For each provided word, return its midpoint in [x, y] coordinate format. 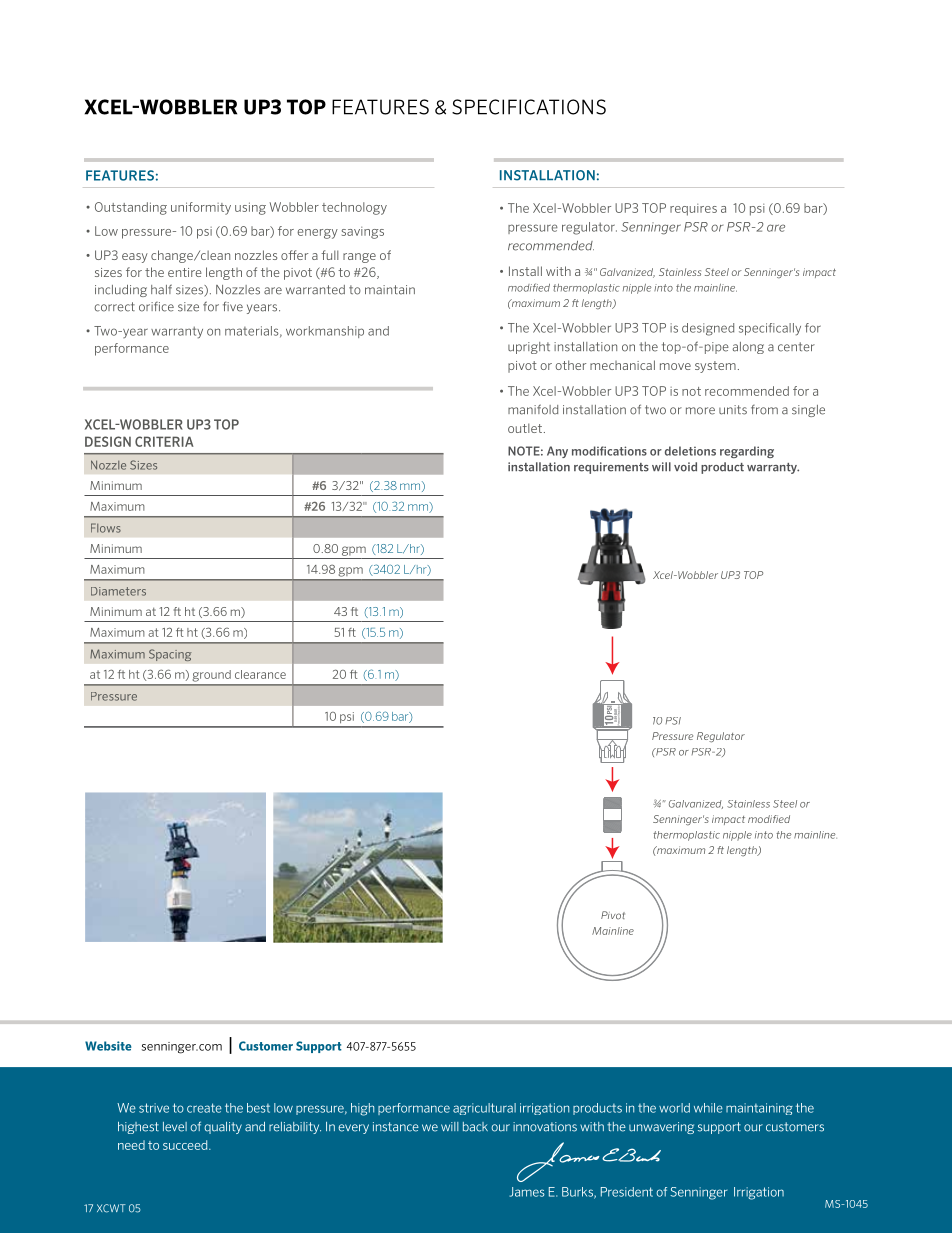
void [685, 467]
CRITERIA [164, 441]
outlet [525, 428]
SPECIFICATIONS [529, 107]
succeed [186, 1145]
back [475, 1127]
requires [693, 210]
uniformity [201, 208]
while [708, 1108]
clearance [260, 674]
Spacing [170, 655]
